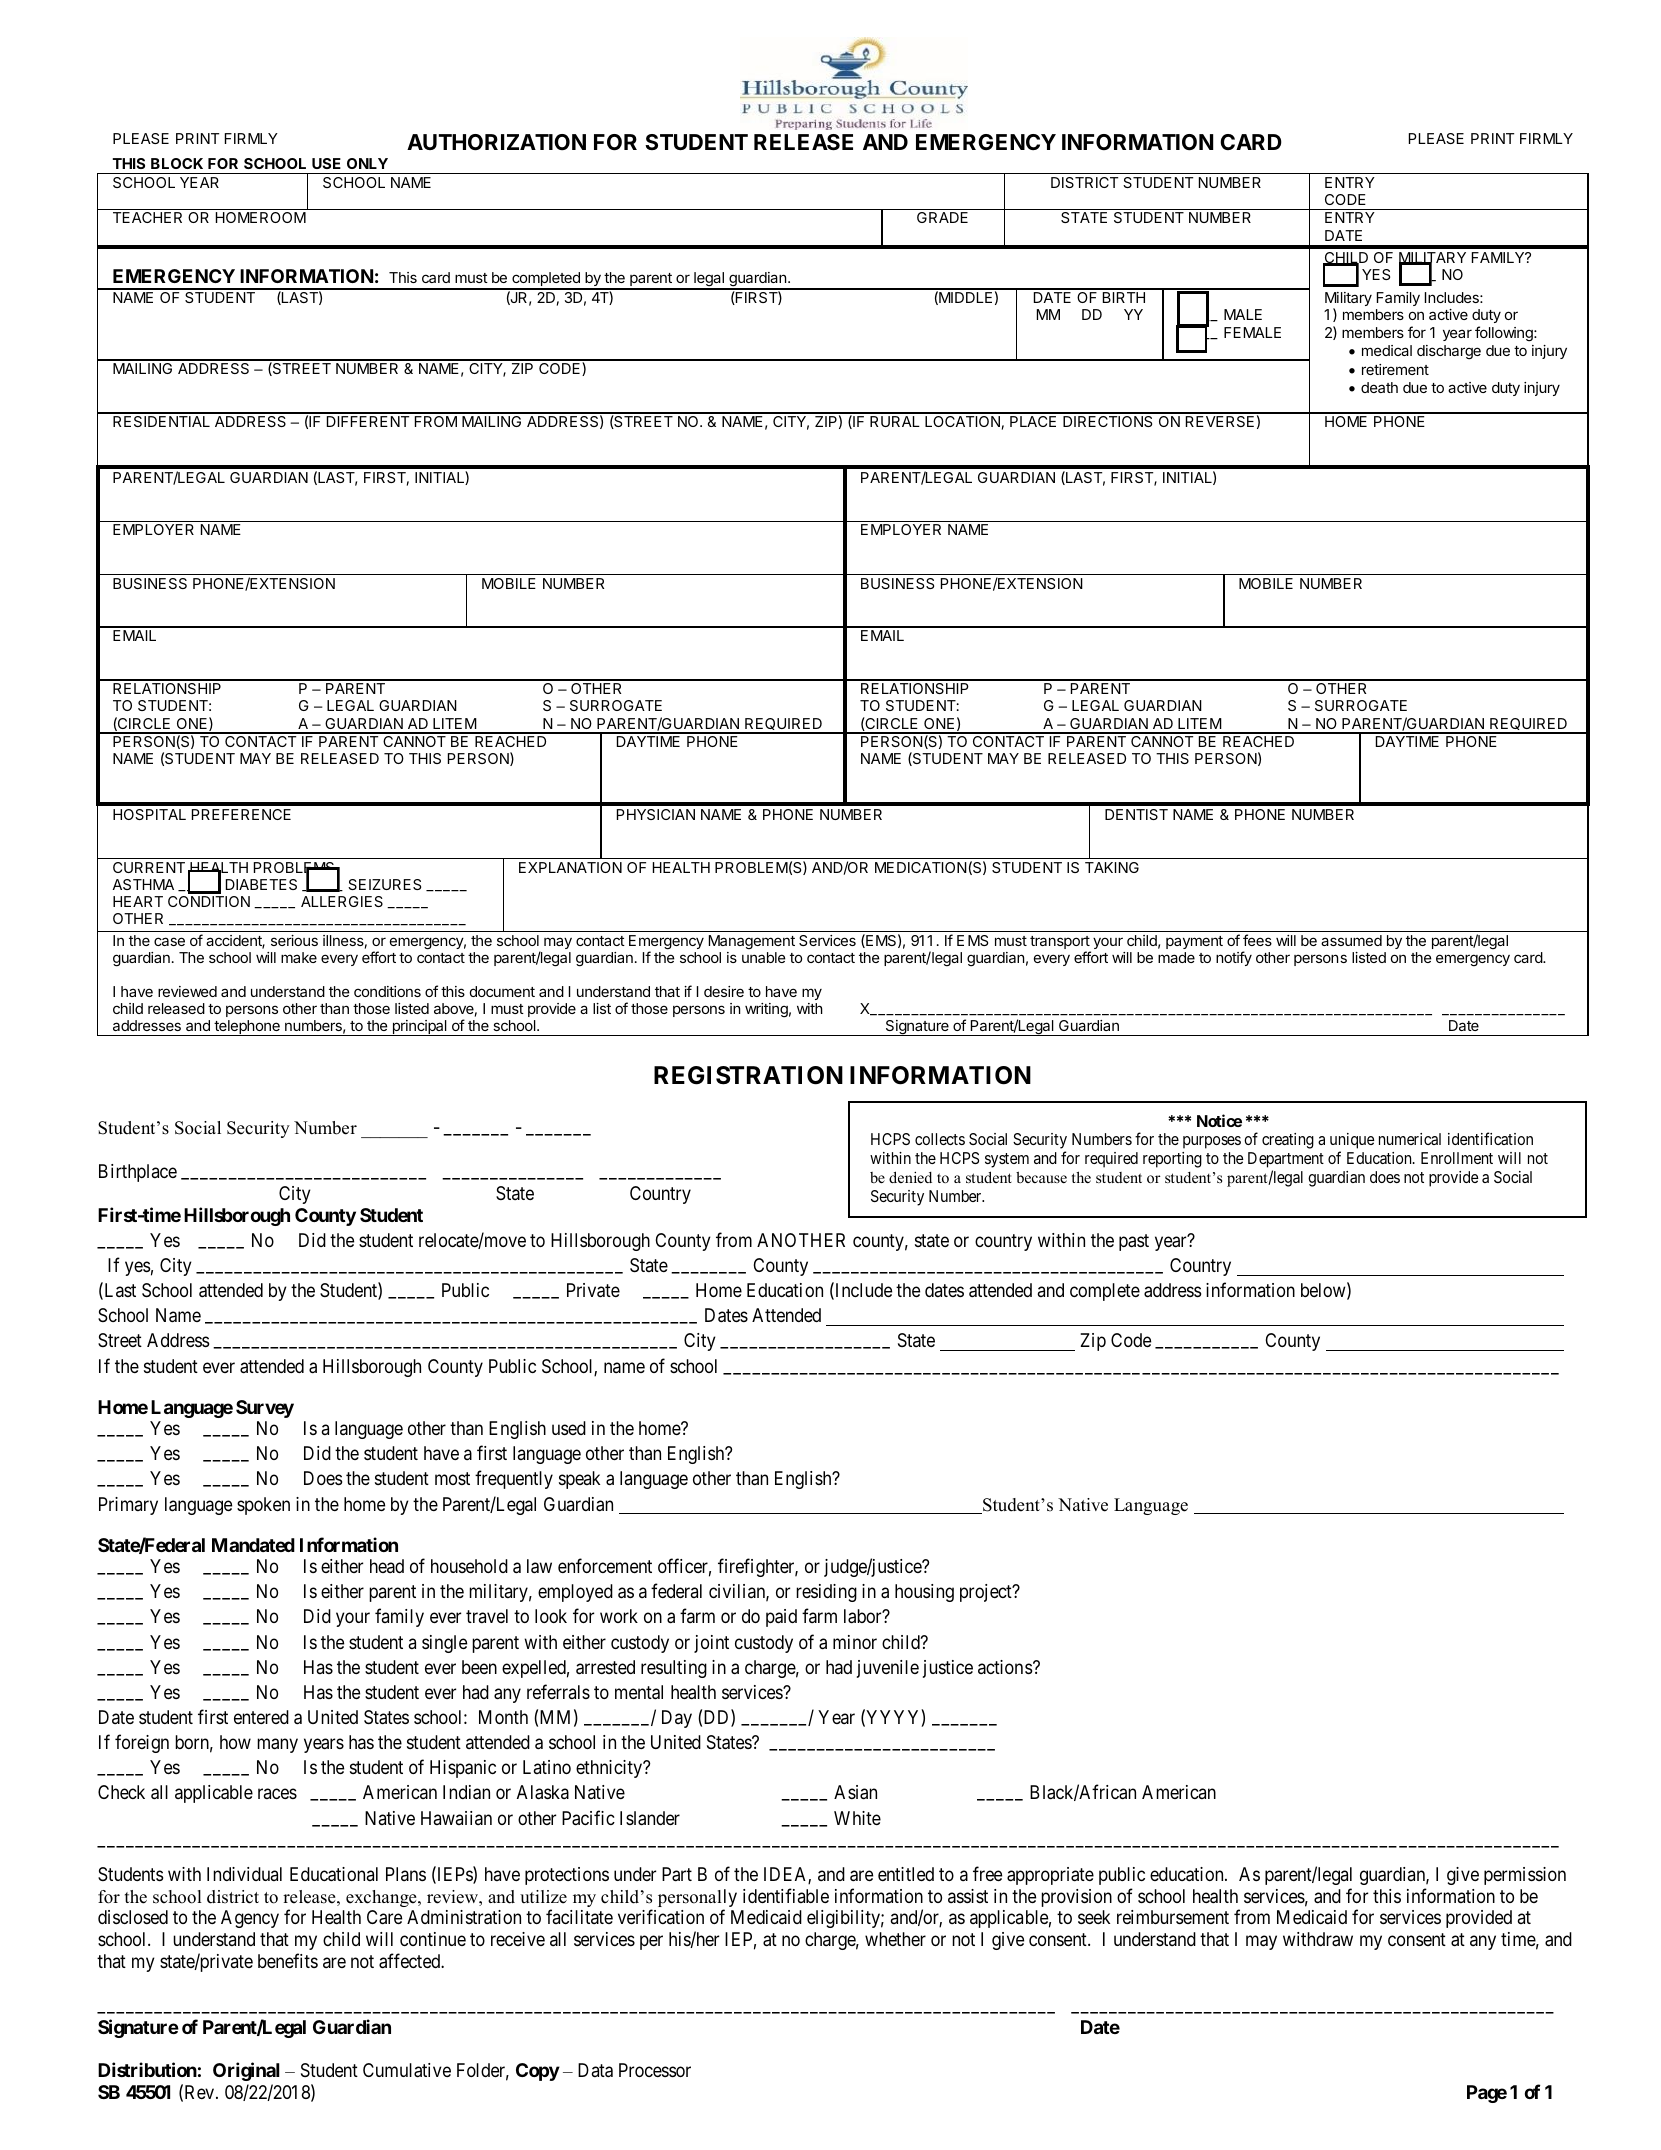 The image size is (1661, 2150). What do you see at coordinates (656, 814) in the page?
I see `PHYSICIAN` at bounding box center [656, 814].
